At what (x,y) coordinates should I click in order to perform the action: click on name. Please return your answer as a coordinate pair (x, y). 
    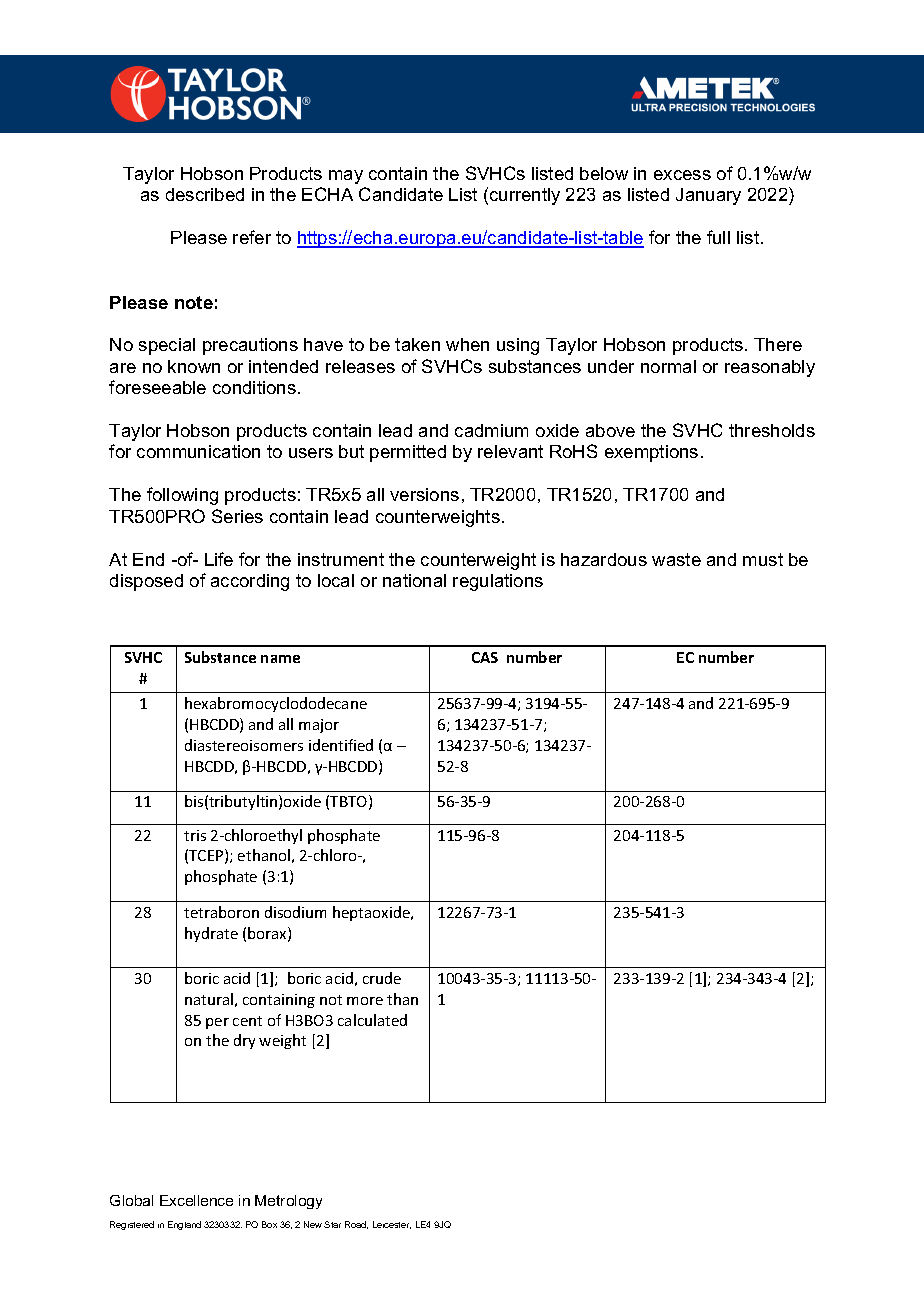
    Looking at the image, I should click on (280, 659).
